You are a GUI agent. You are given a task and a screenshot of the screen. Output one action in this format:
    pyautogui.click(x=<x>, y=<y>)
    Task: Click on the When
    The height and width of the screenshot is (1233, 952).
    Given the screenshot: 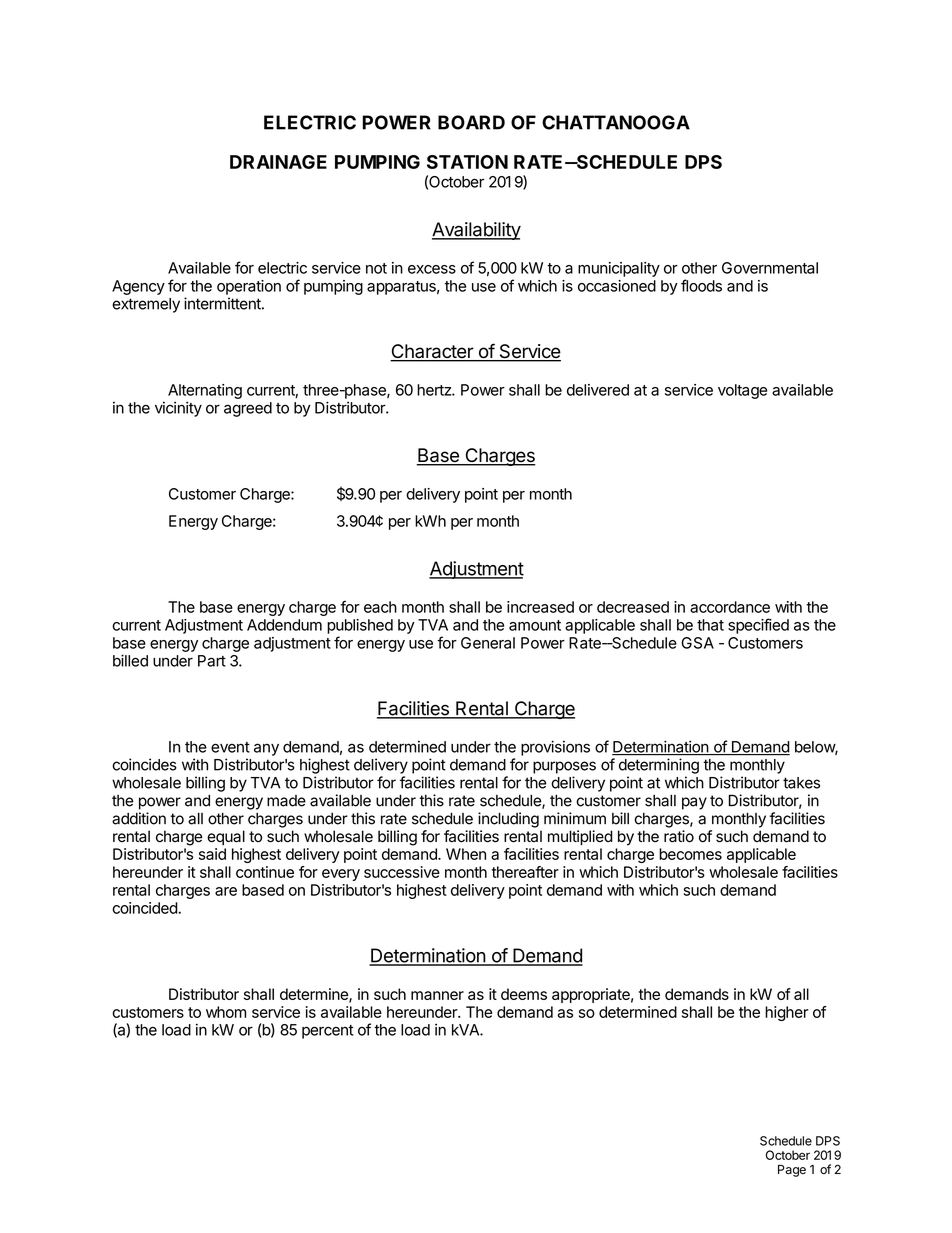 What is the action you would take?
    pyautogui.click(x=466, y=854)
